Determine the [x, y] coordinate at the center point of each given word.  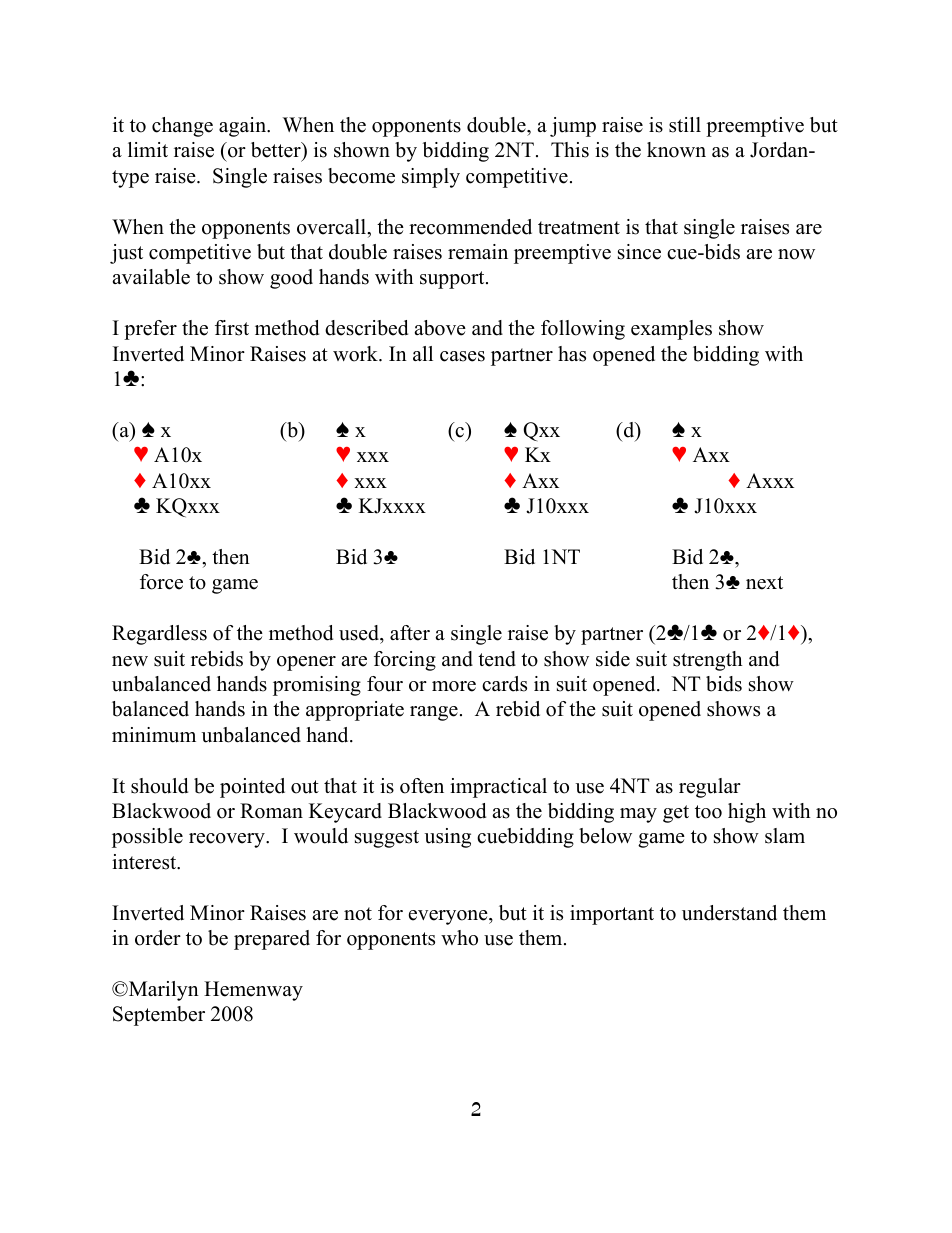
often [422, 786]
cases [462, 356]
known [676, 150]
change [182, 127]
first [232, 328]
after [410, 633]
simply [431, 178]
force [161, 582]
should [159, 786]
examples [671, 330]
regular [710, 788]
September [159, 1016]
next [764, 583]
